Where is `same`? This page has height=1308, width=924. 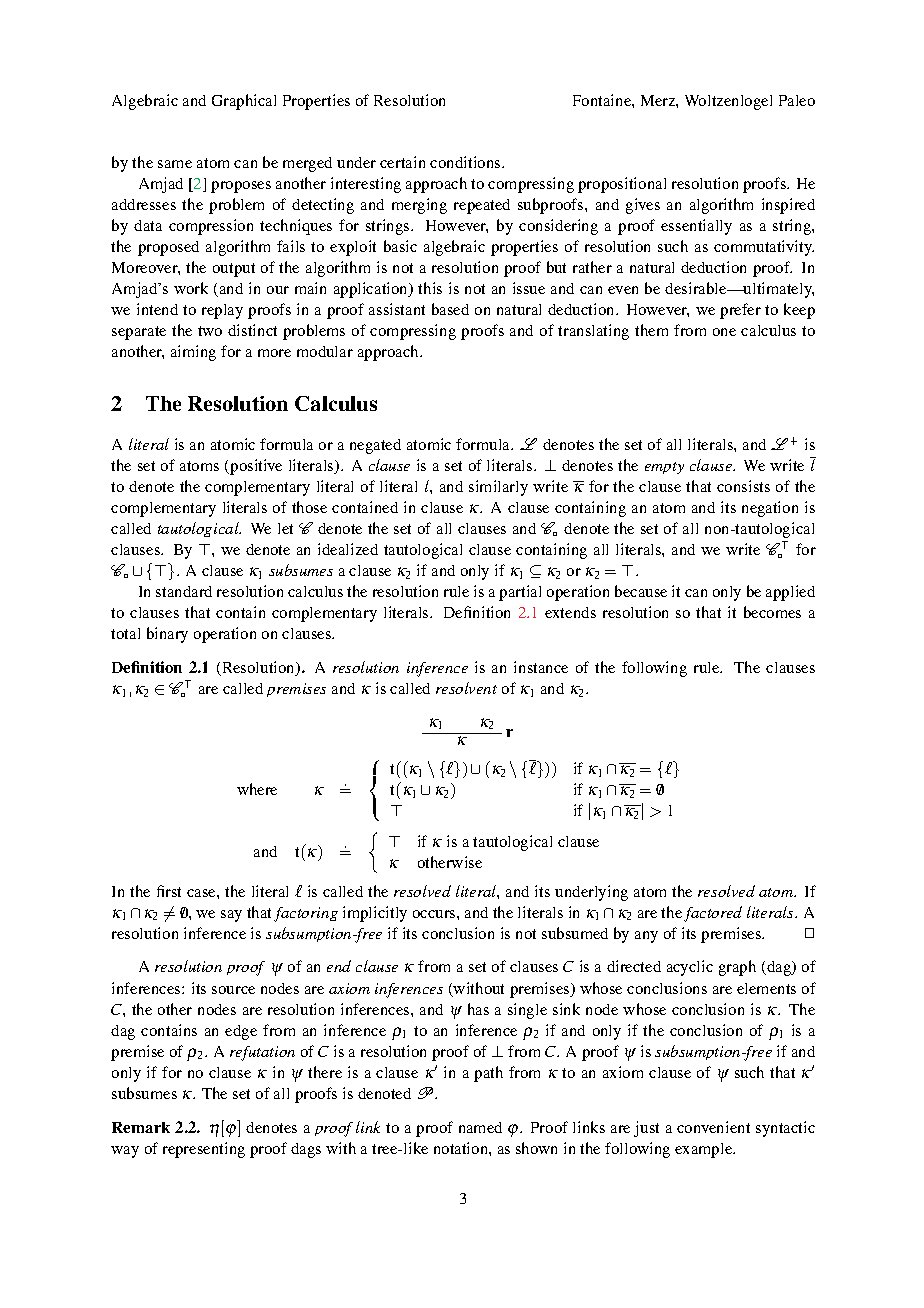 same is located at coordinates (175, 164).
